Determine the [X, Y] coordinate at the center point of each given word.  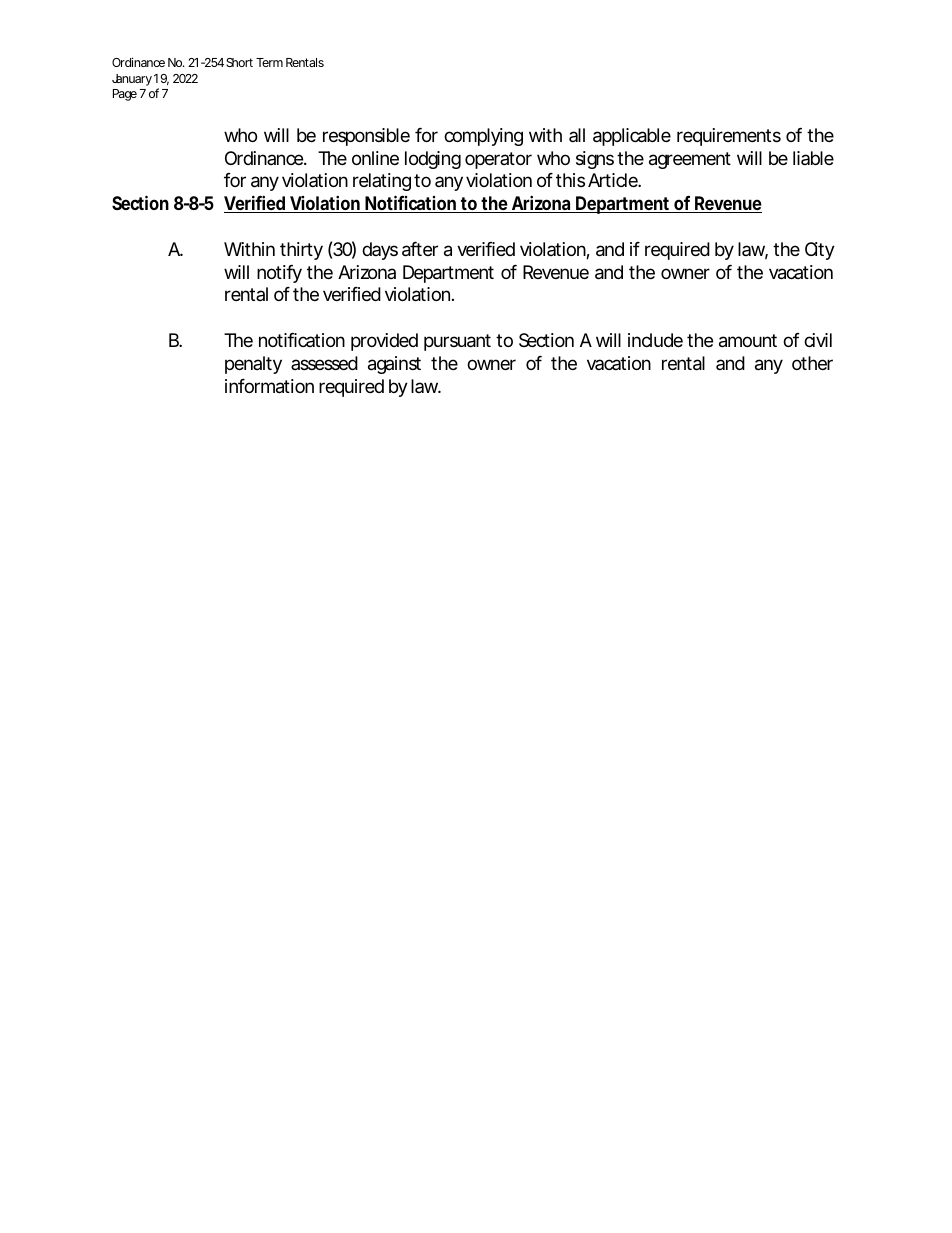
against [394, 365]
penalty [253, 365]
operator [498, 160]
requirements [729, 137]
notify [279, 274]
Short [239, 62]
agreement [690, 160]
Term [269, 62]
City [820, 251]
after [420, 249]
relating [382, 182]
